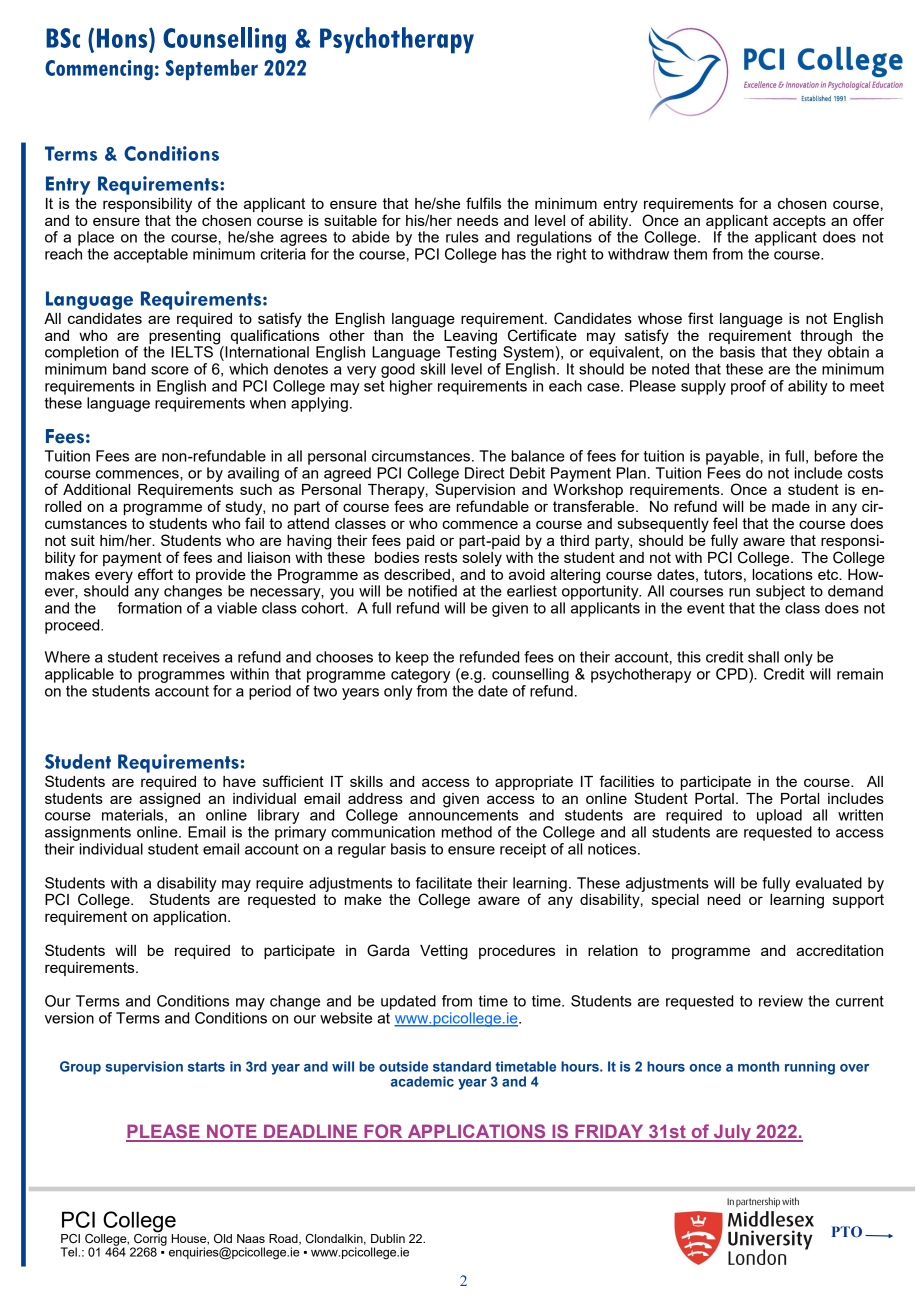 The width and height of the screenshot is (924, 1308). Describe the element at coordinates (388, 1238) in the screenshot. I see `Dublin` at that location.
